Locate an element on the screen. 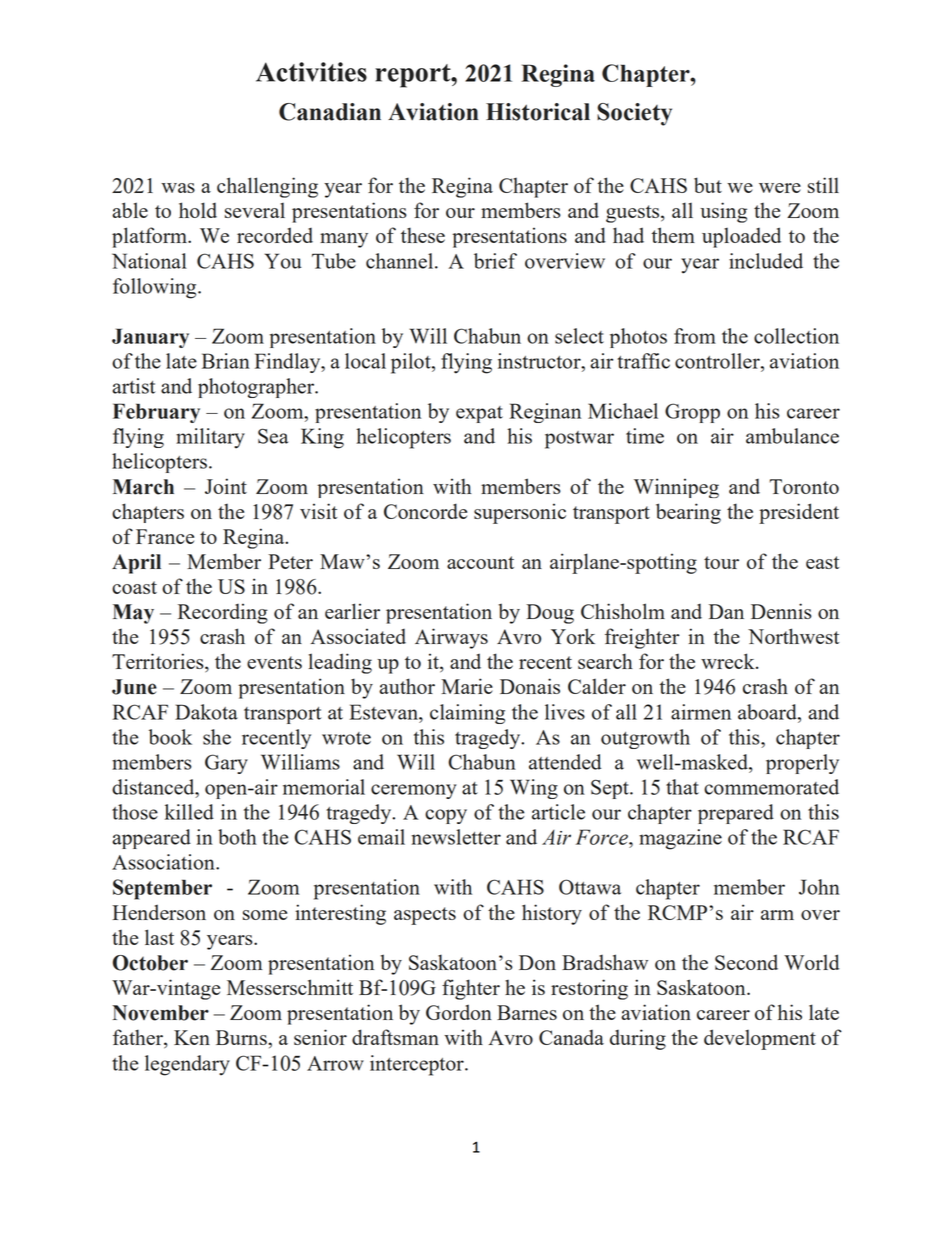 This screenshot has height=1233, width=952. ambulance is located at coordinates (792, 436).
